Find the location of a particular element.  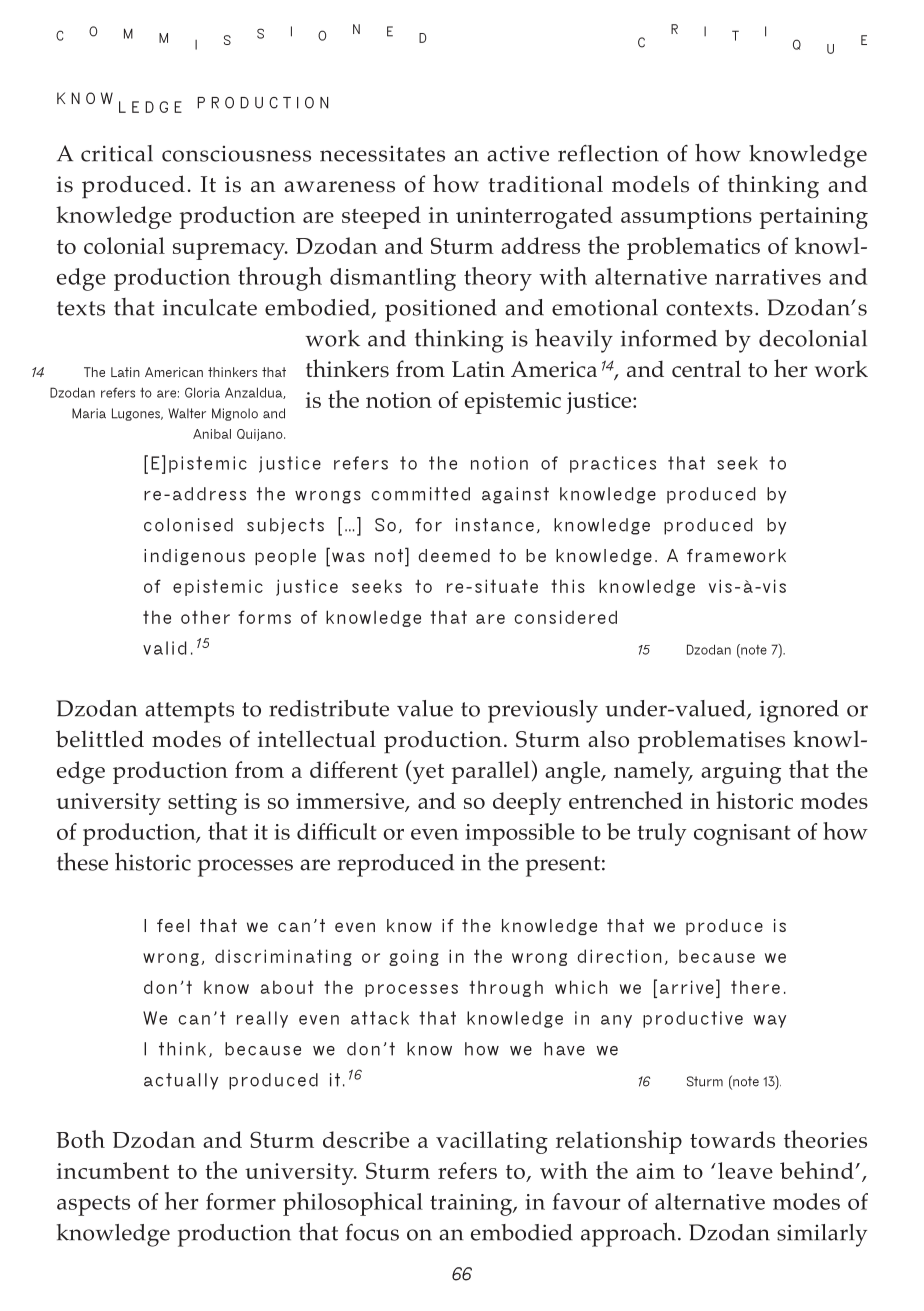

leave is located at coordinates (745, 1170).
